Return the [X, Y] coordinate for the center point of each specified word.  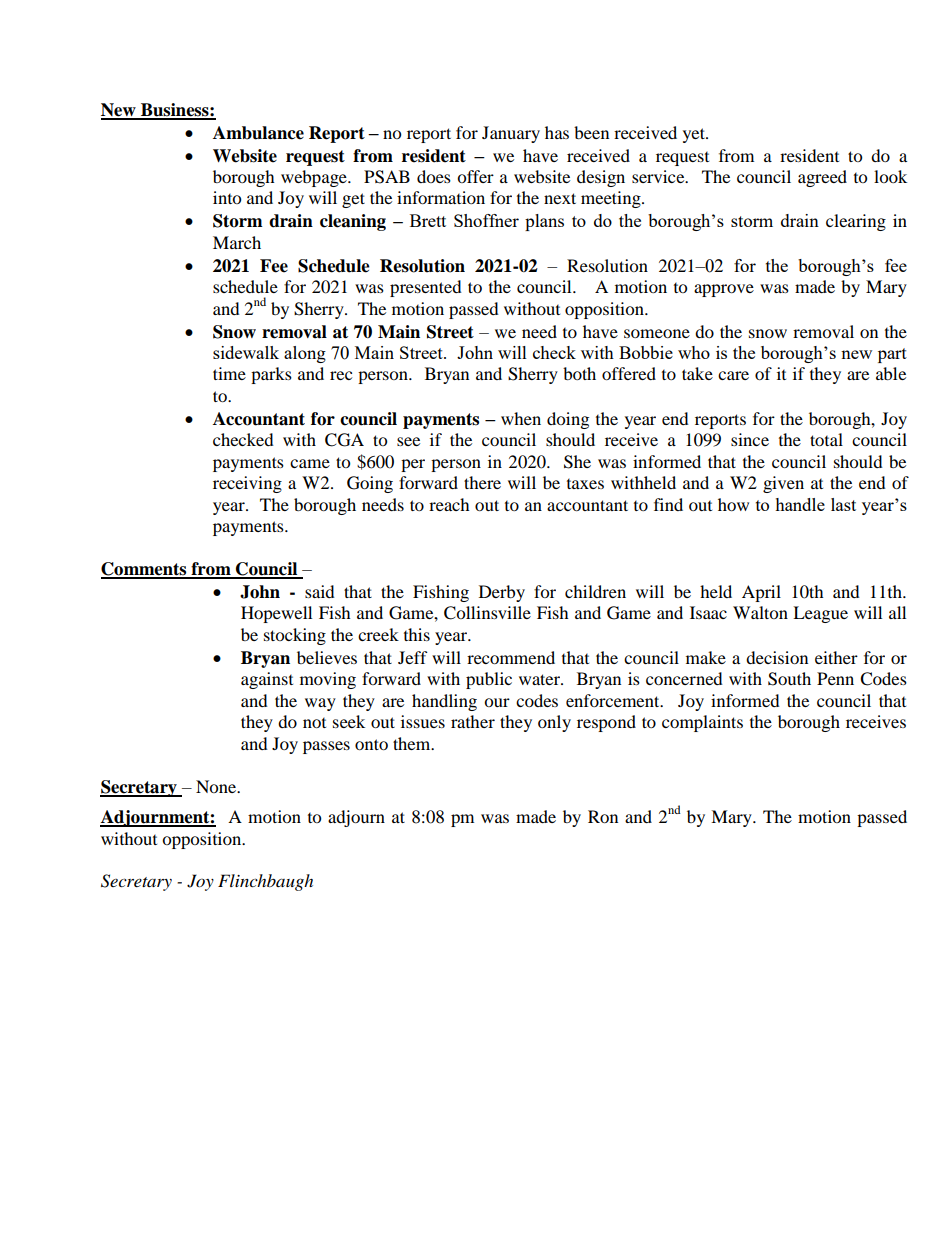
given [783, 484]
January [511, 134]
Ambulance [258, 133]
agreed [822, 178]
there [482, 482]
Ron [603, 816]
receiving [247, 484]
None [217, 786]
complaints [702, 723]
